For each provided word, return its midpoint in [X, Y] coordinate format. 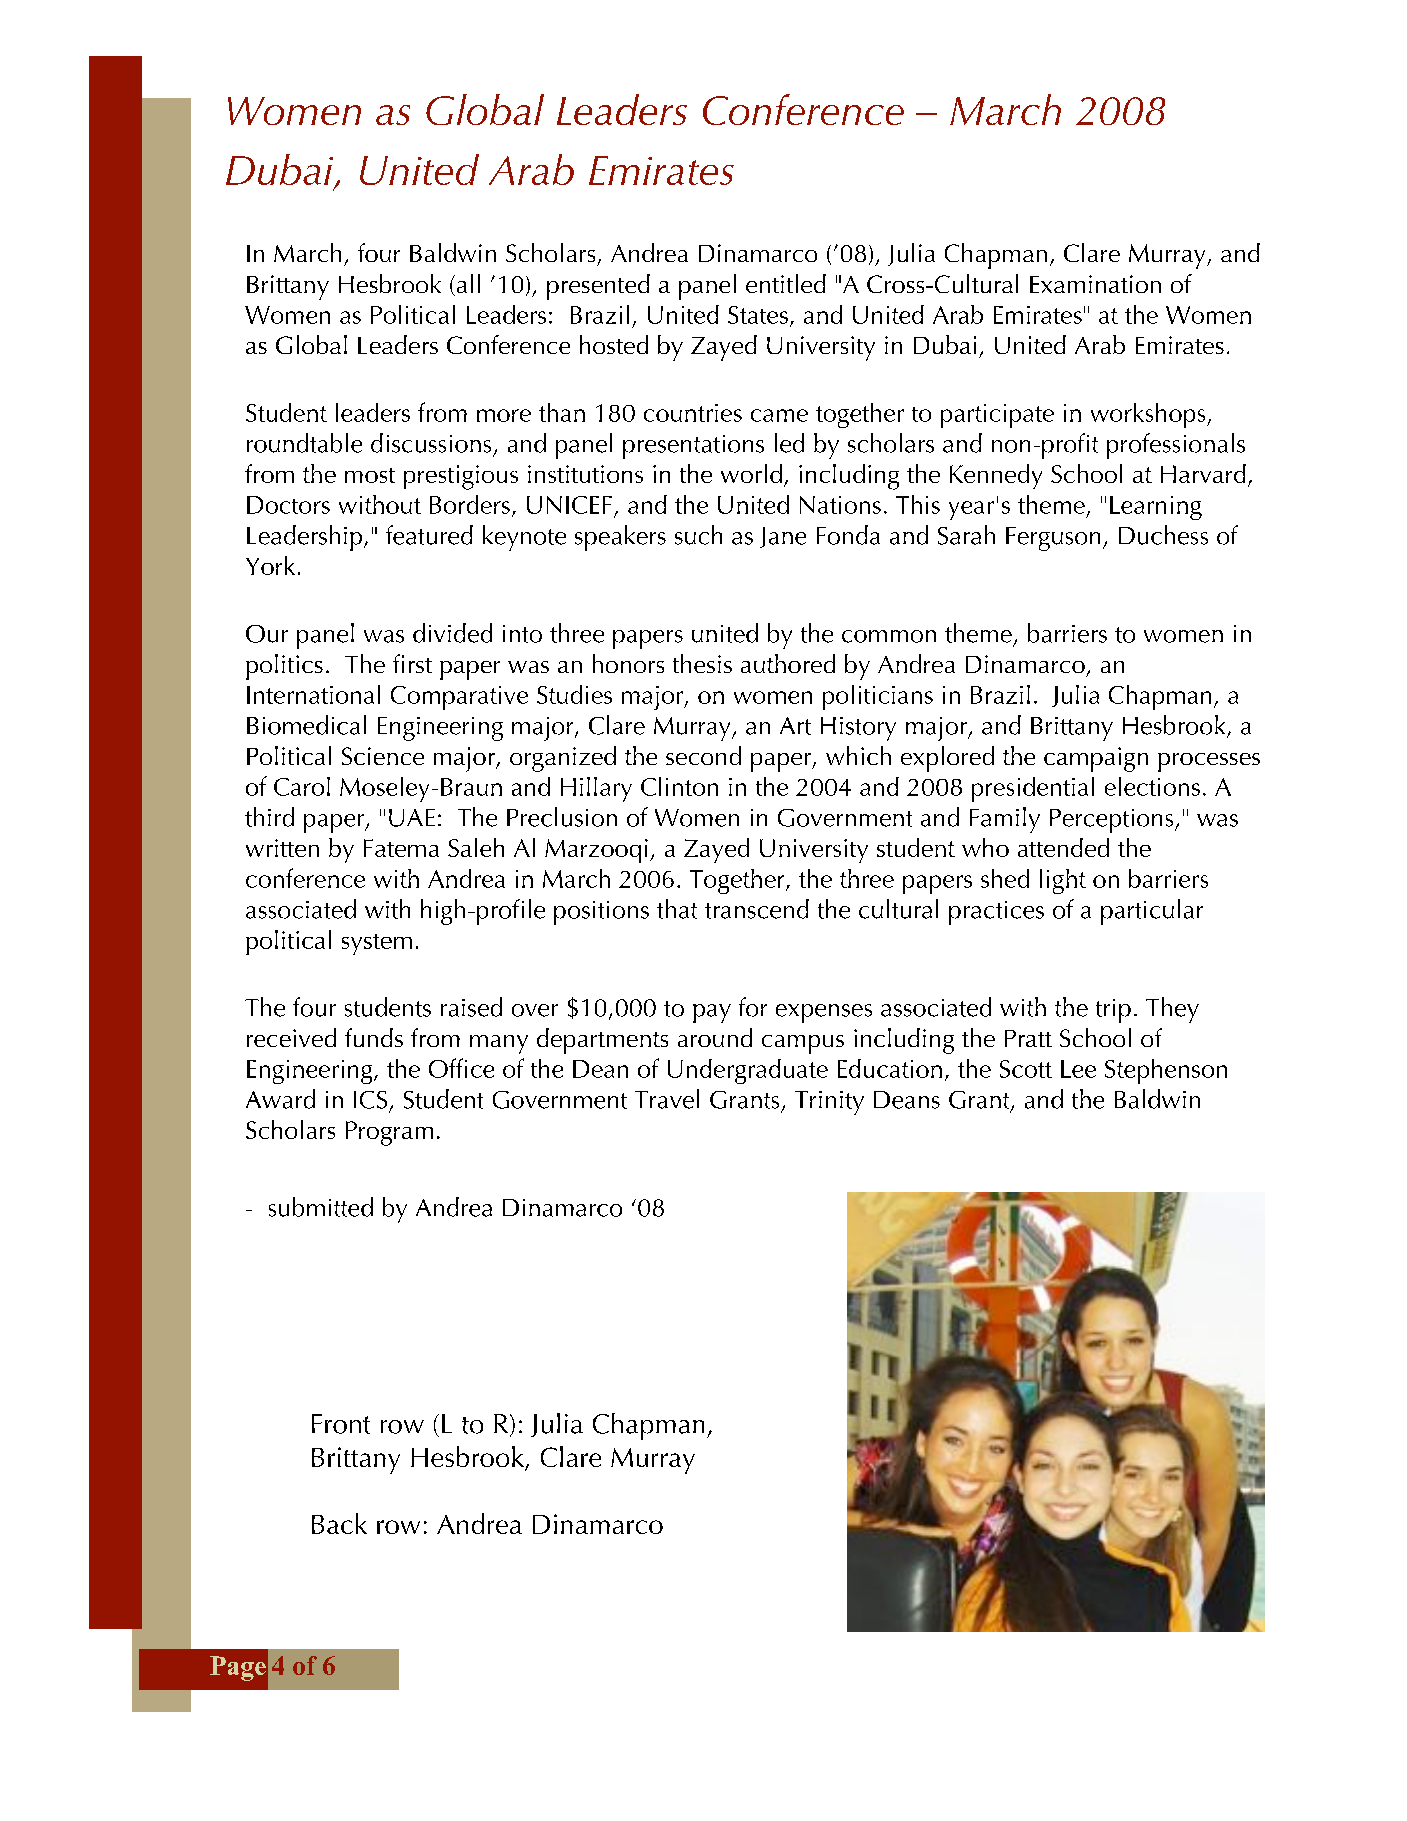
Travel [667, 1099]
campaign [1096, 759]
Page [238, 1668]
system [377, 944]
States [758, 315]
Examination [1095, 284]
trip [1113, 1011]
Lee [1078, 1069]
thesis [702, 663]
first [412, 663]
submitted [321, 1207]
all [467, 285]
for [753, 1007]
